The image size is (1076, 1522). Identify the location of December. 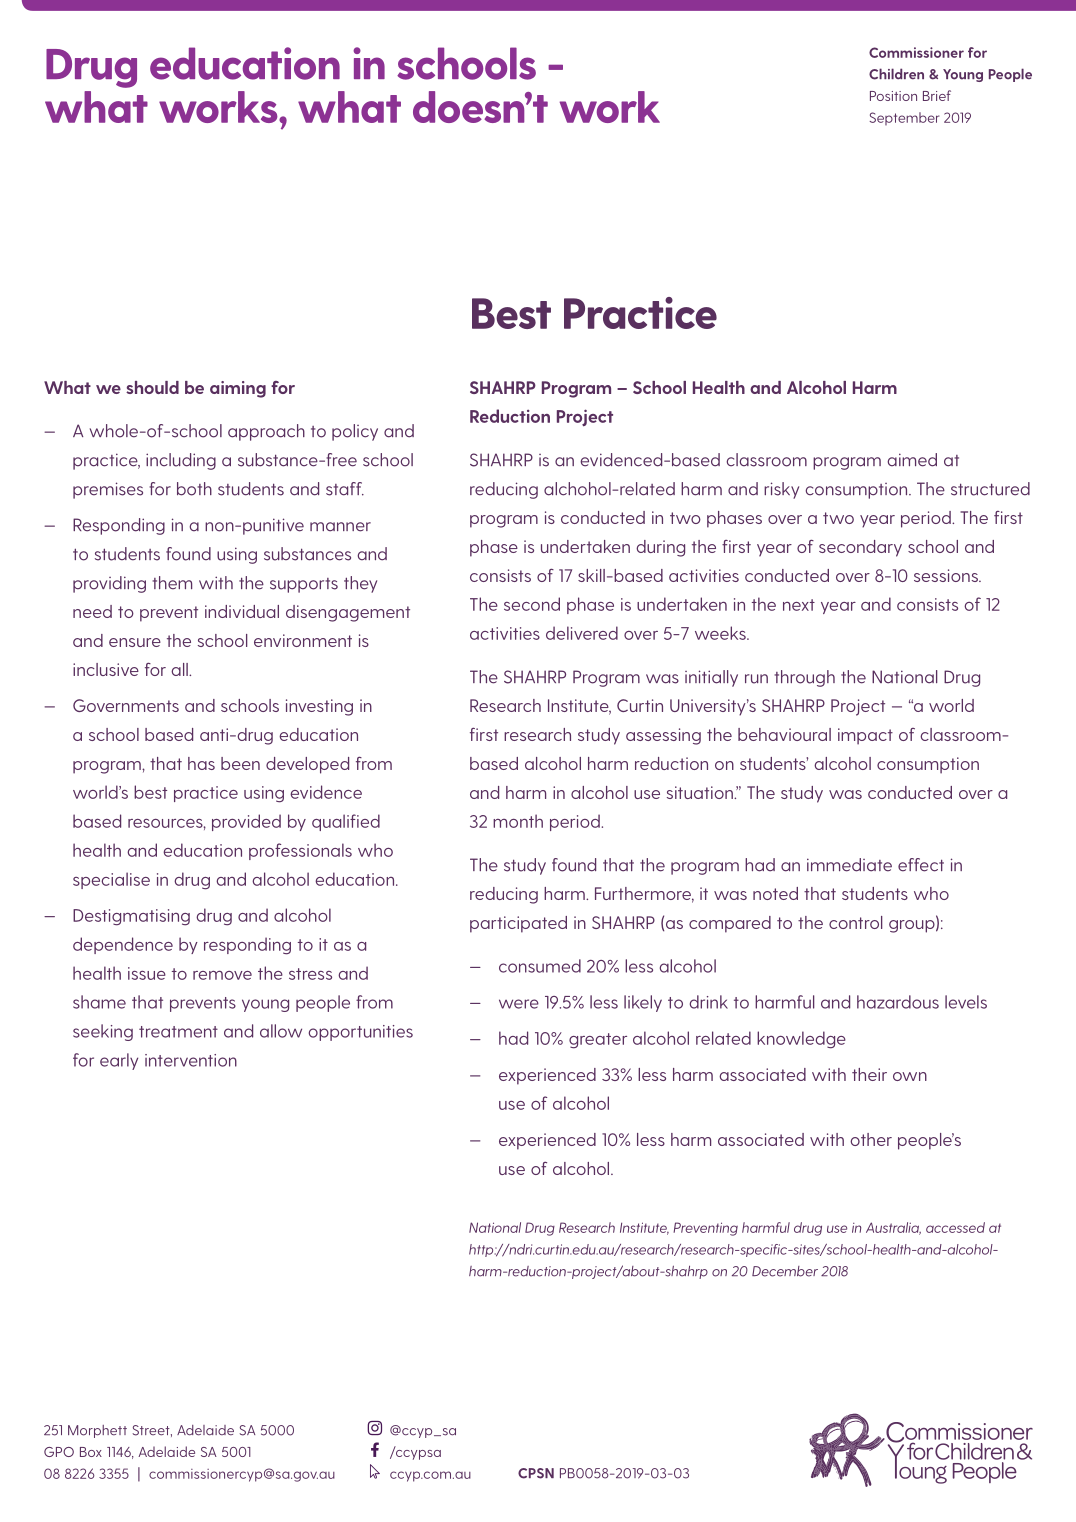
(785, 1271).
